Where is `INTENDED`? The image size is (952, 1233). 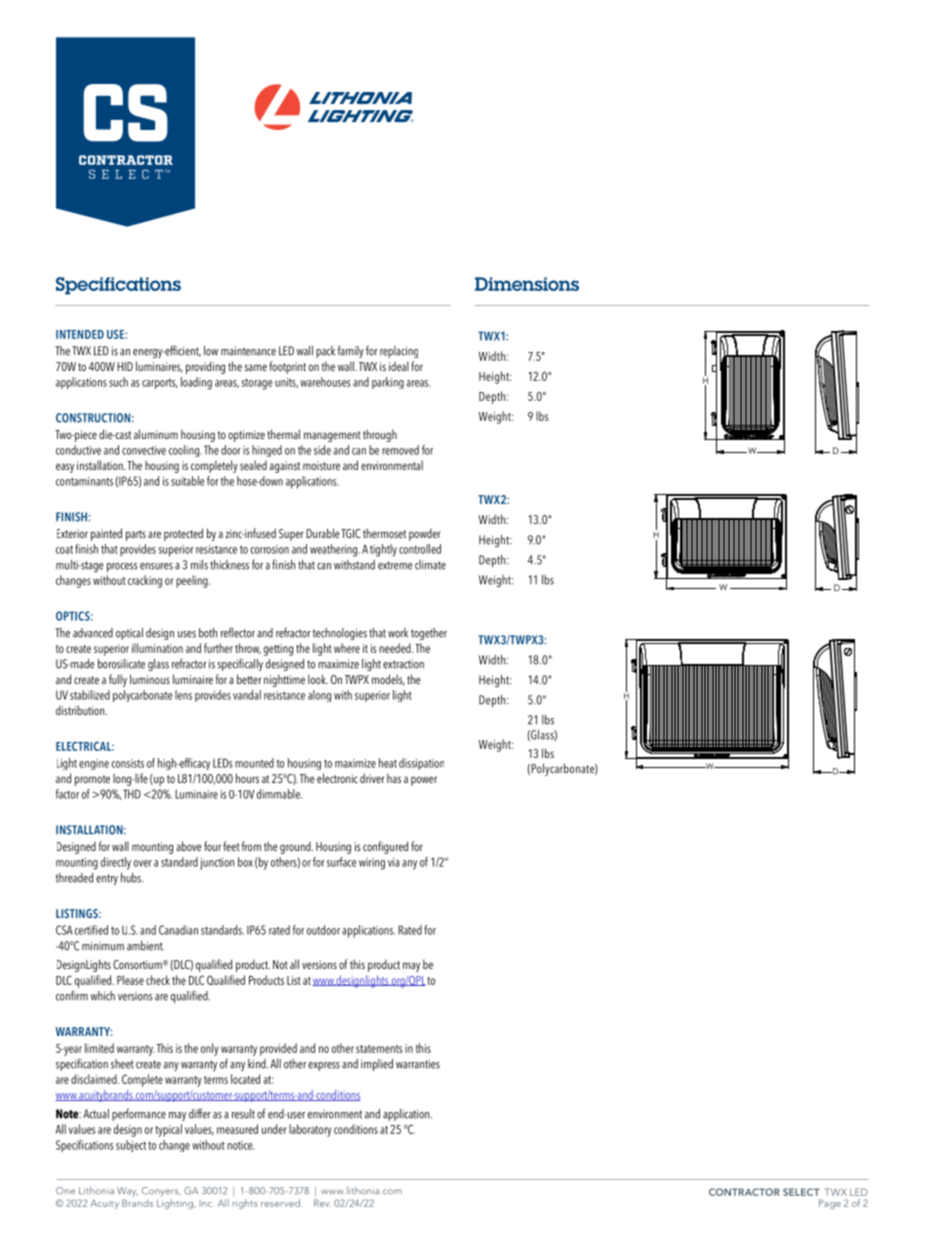
INTENDED is located at coordinates (80, 334).
